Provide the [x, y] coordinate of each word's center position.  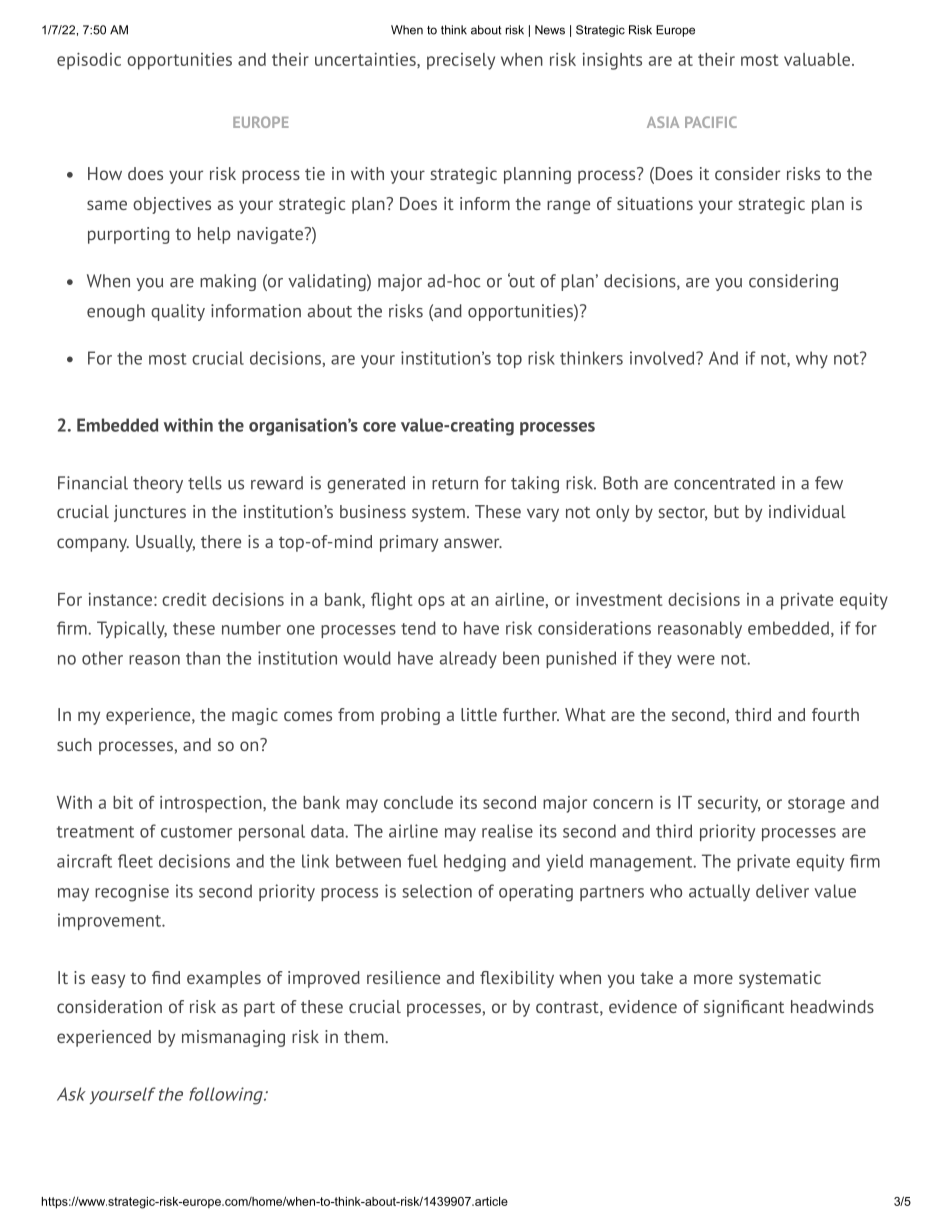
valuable [817, 59]
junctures [150, 513]
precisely [461, 61]
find [166, 977]
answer [473, 543]
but [726, 511]
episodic [89, 61]
